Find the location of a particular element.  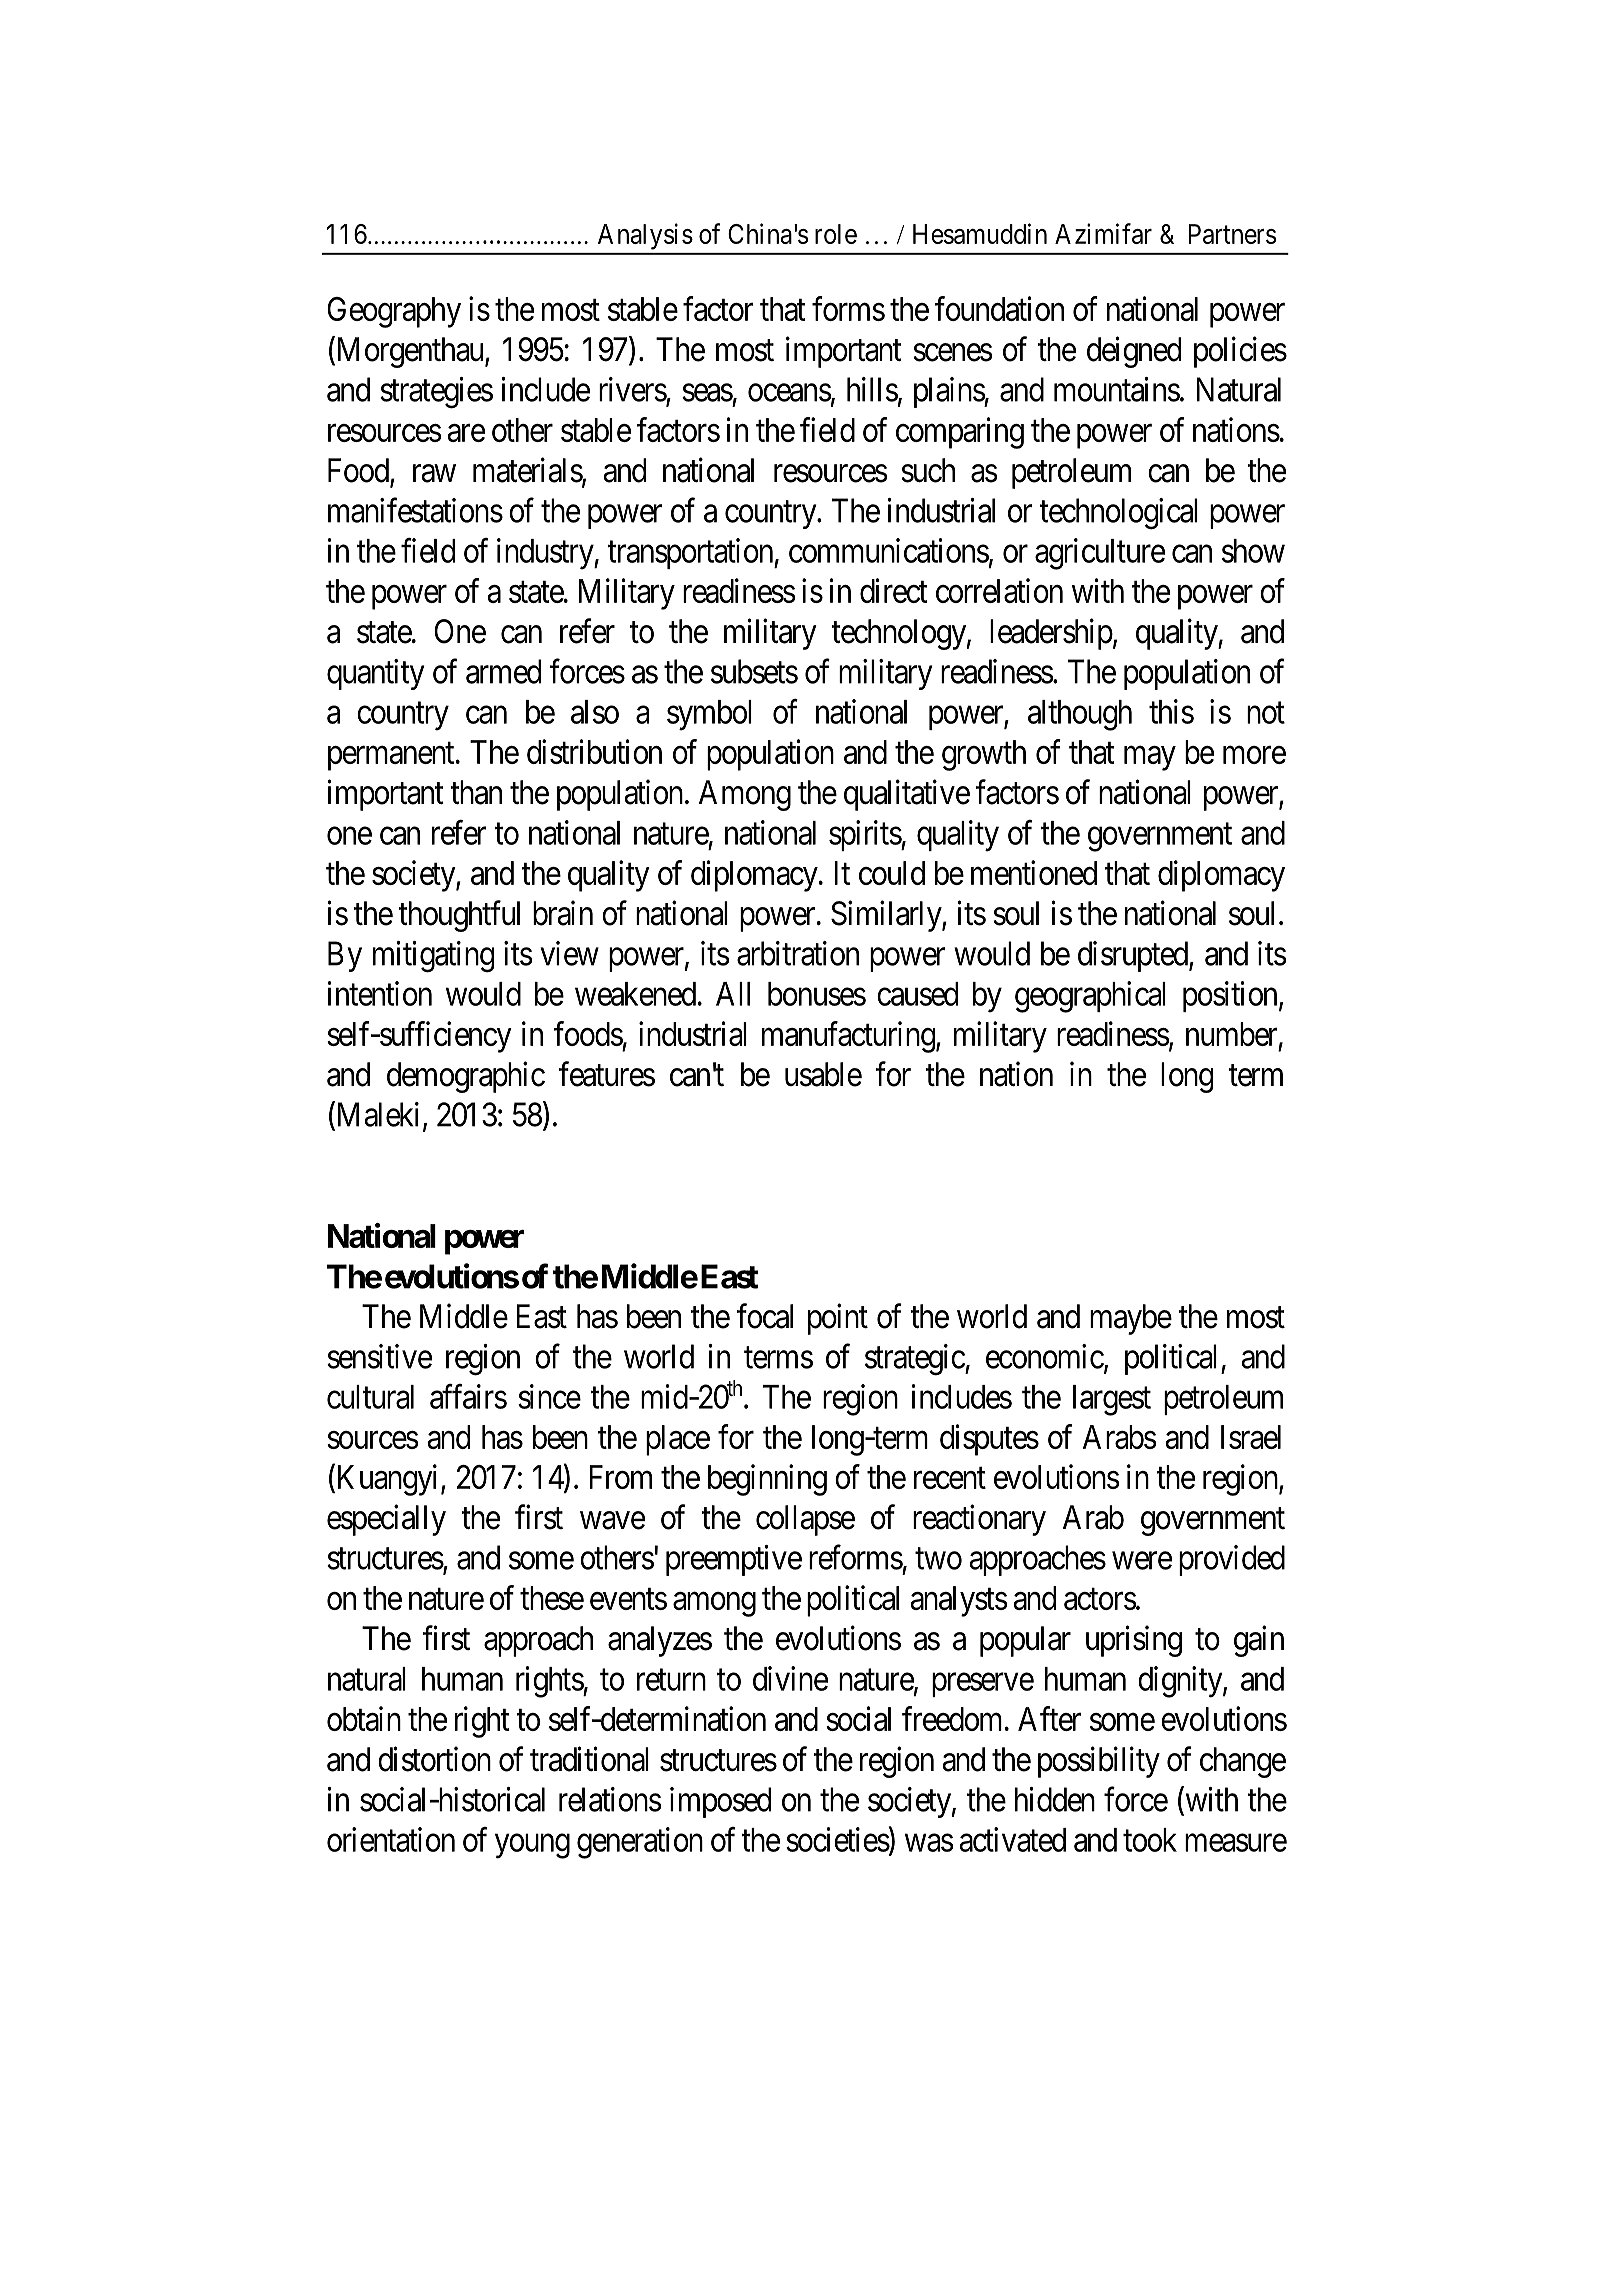

deigned is located at coordinates (1134, 352).
